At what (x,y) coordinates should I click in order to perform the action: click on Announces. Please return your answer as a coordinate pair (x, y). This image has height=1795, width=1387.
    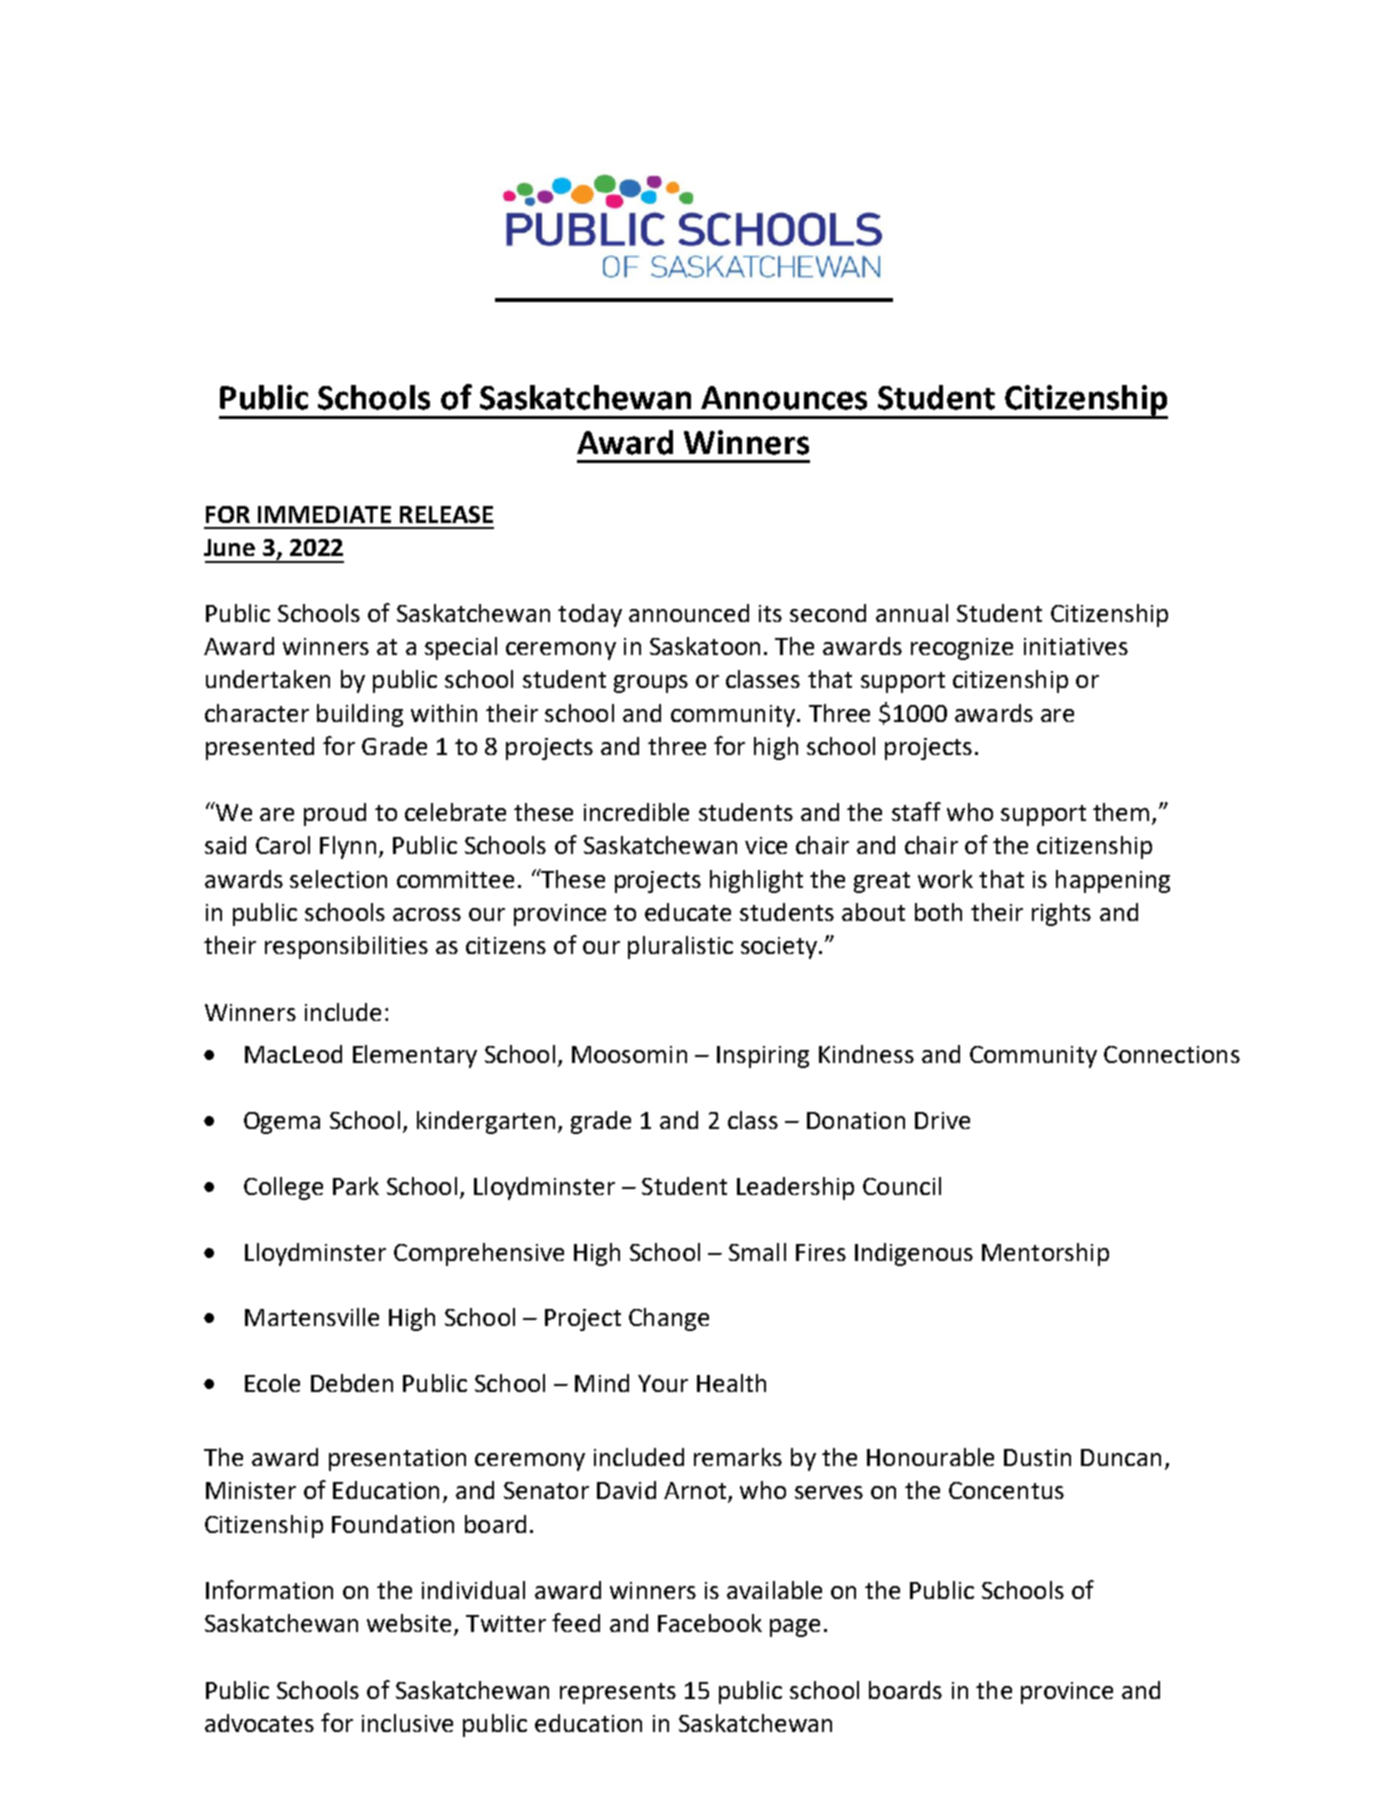
    Looking at the image, I should click on (784, 398).
